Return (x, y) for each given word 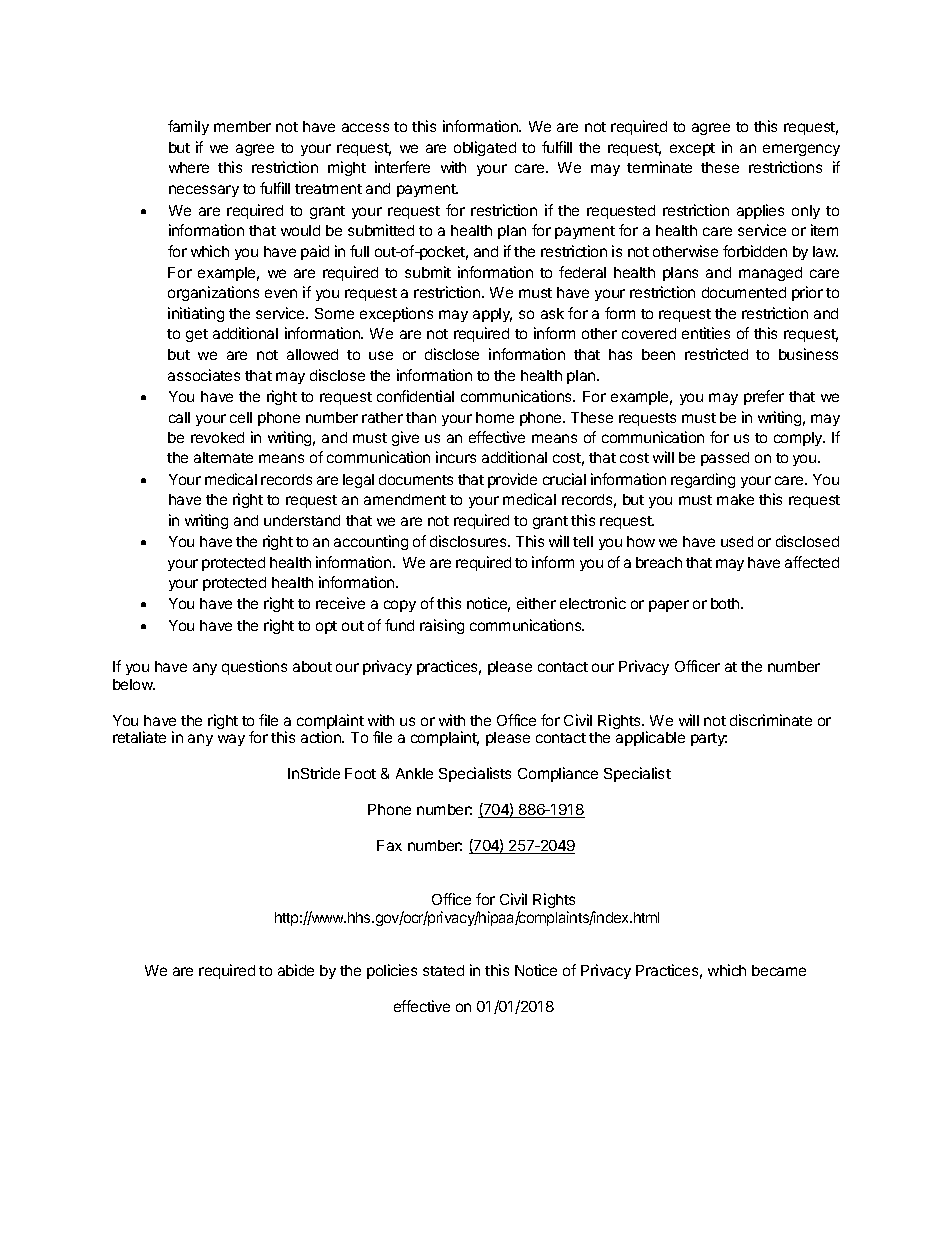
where (189, 167)
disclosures (469, 541)
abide (296, 970)
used (737, 541)
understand (302, 520)
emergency (801, 150)
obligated (485, 148)
